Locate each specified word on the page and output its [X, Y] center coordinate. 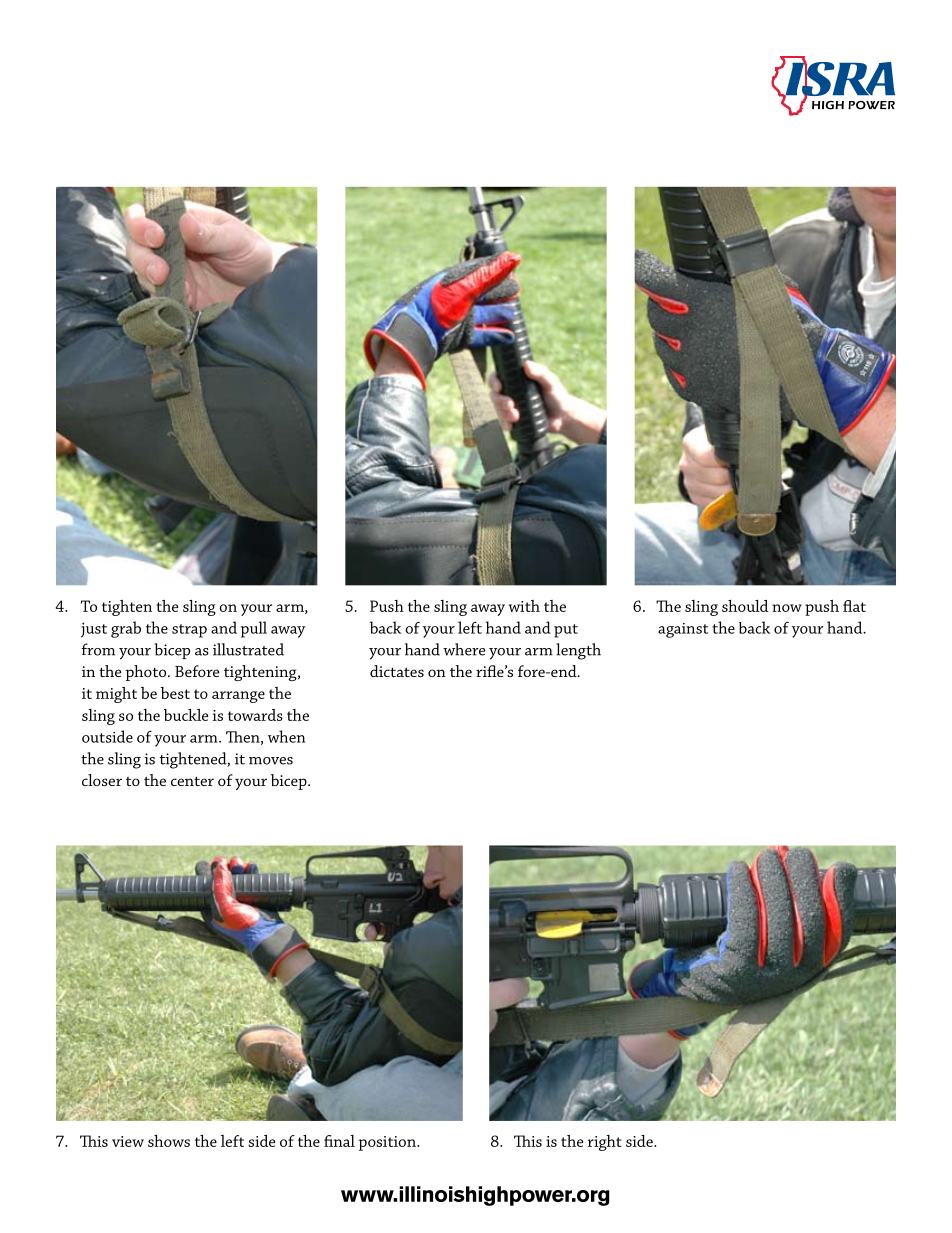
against [683, 630]
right [605, 1143]
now [787, 608]
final [339, 1141]
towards [255, 715]
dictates [397, 671]
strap [189, 631]
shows [169, 1141]
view [128, 1141]
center [192, 781]
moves [271, 761]
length [578, 651]
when [286, 736]
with [524, 606]
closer [102, 780]
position [388, 1143]
